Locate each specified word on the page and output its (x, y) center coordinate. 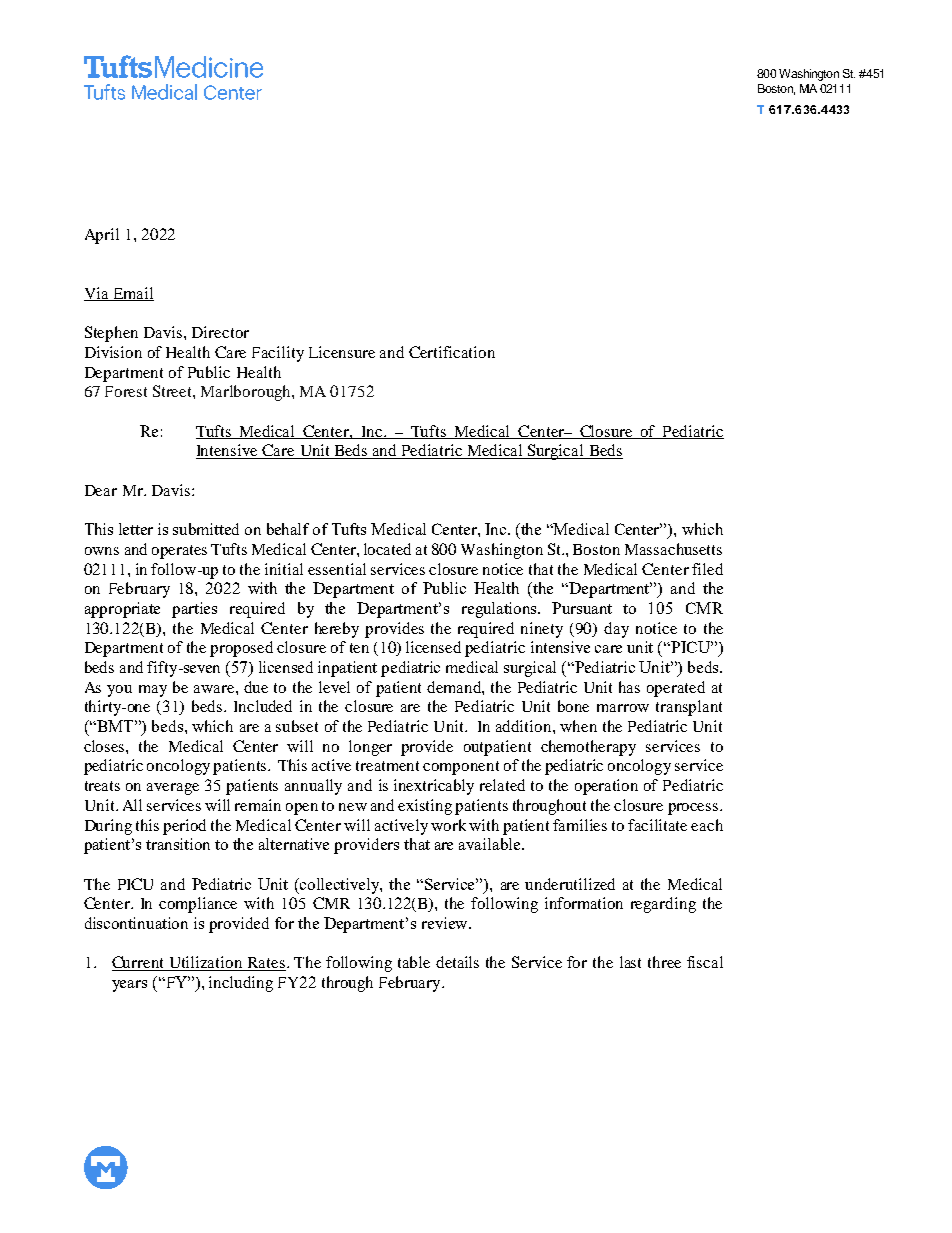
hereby (337, 630)
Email (132, 294)
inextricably (434, 787)
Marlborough (247, 393)
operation (606, 787)
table (414, 962)
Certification (452, 352)
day (616, 630)
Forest (126, 391)
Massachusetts (673, 549)
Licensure (342, 352)
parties (194, 610)
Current (139, 963)
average (173, 789)
